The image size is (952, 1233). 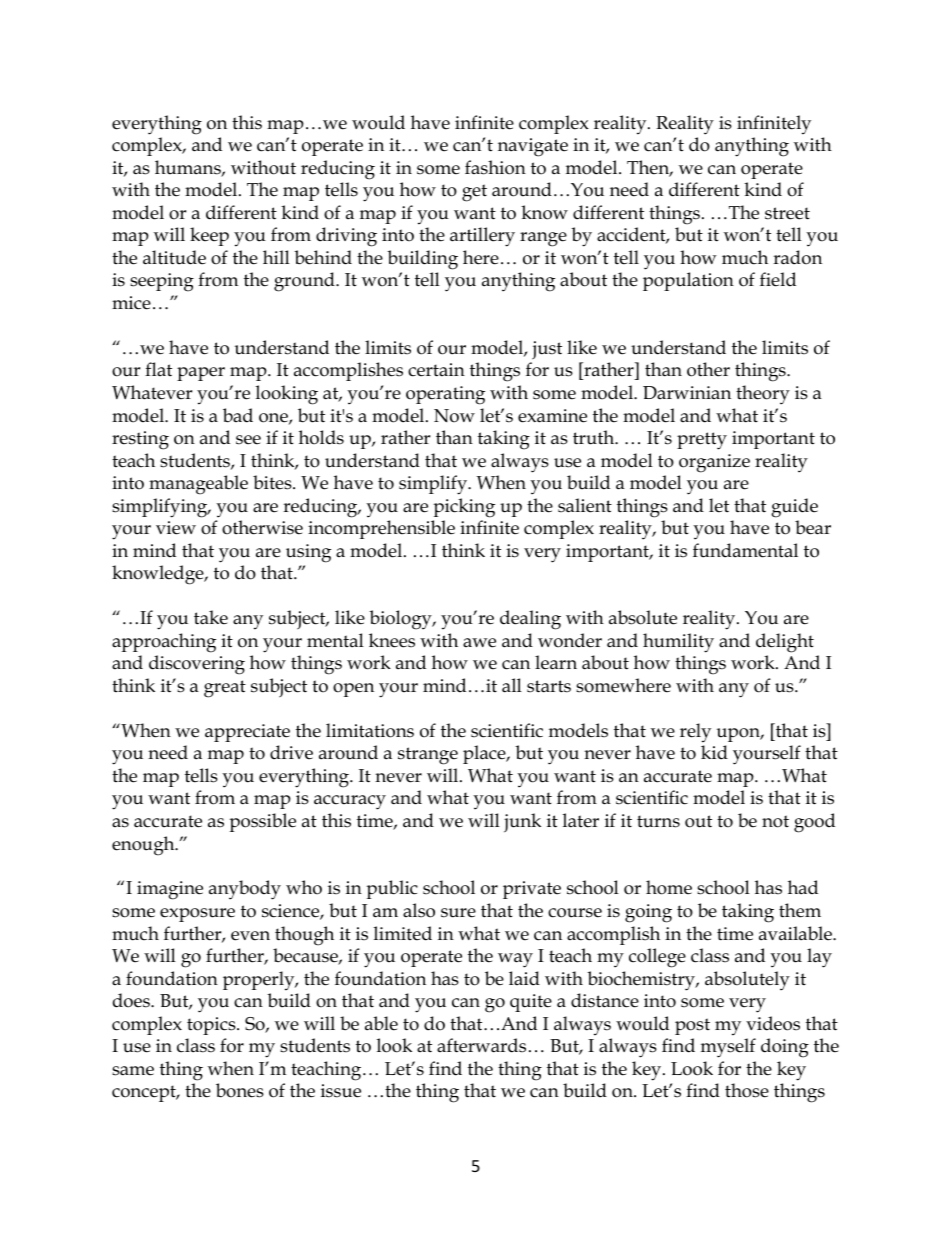 What do you see at coordinates (495, 167) in the screenshot?
I see `fashion` at bounding box center [495, 167].
